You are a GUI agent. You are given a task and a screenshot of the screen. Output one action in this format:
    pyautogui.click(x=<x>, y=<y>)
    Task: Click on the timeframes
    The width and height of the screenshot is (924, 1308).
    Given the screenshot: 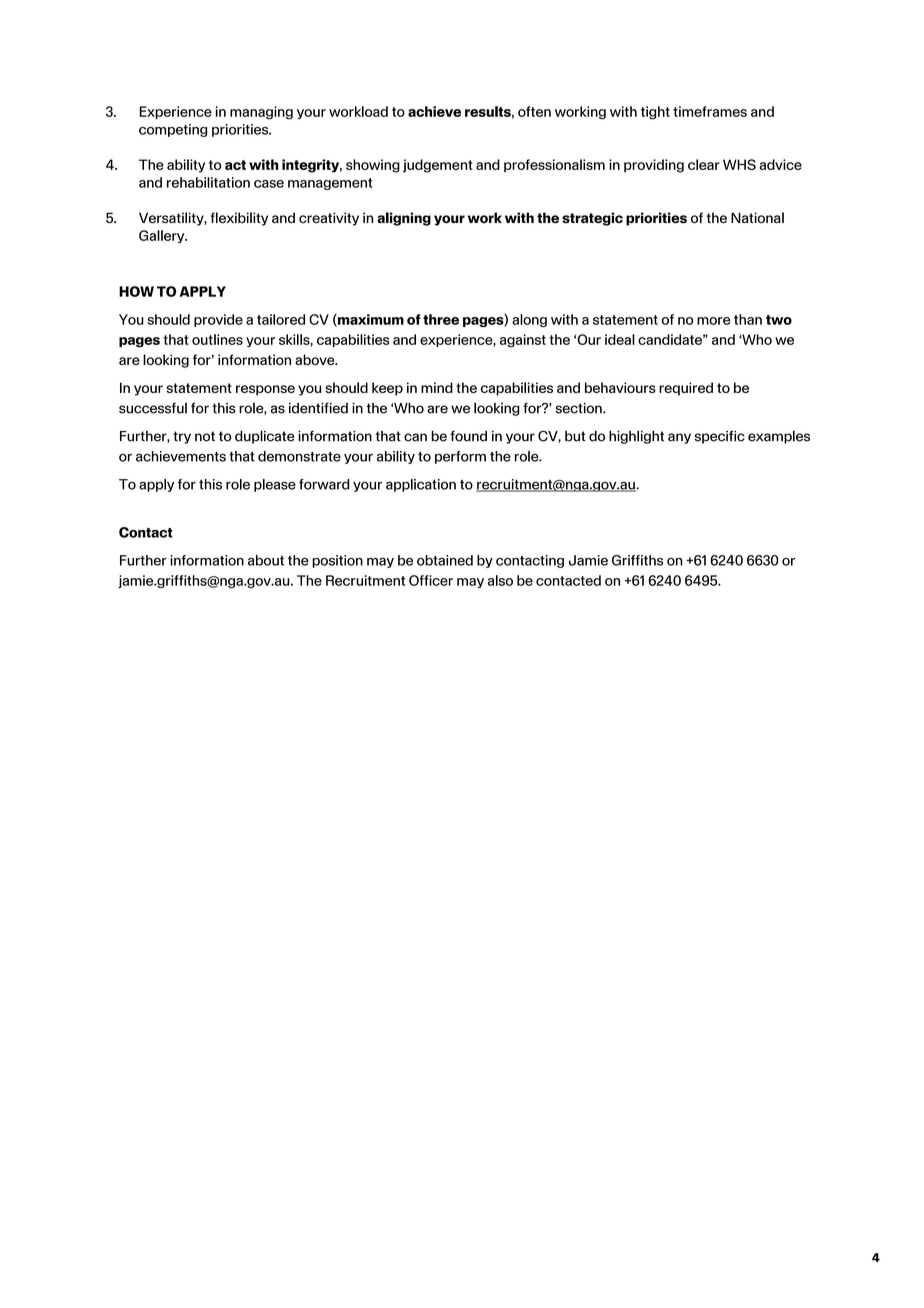 What is the action you would take?
    pyautogui.click(x=710, y=111)
